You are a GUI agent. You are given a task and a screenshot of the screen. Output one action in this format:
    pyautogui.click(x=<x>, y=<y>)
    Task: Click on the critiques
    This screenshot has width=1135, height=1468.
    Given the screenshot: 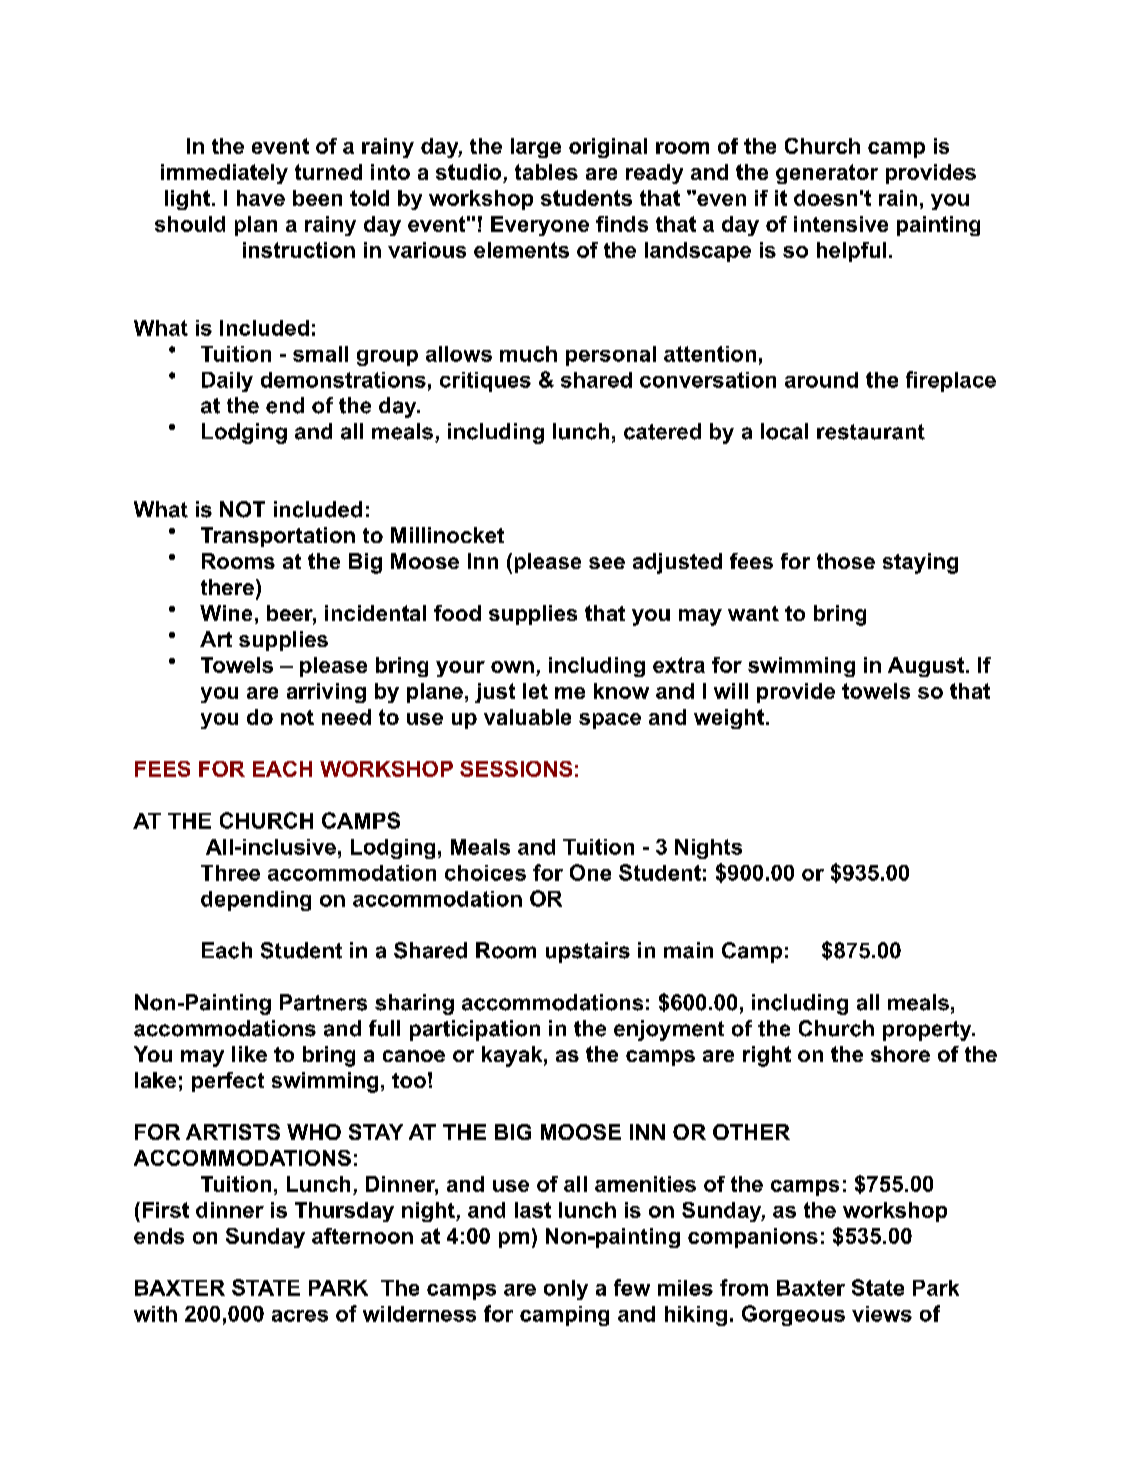 What is the action you would take?
    pyautogui.click(x=485, y=382)
